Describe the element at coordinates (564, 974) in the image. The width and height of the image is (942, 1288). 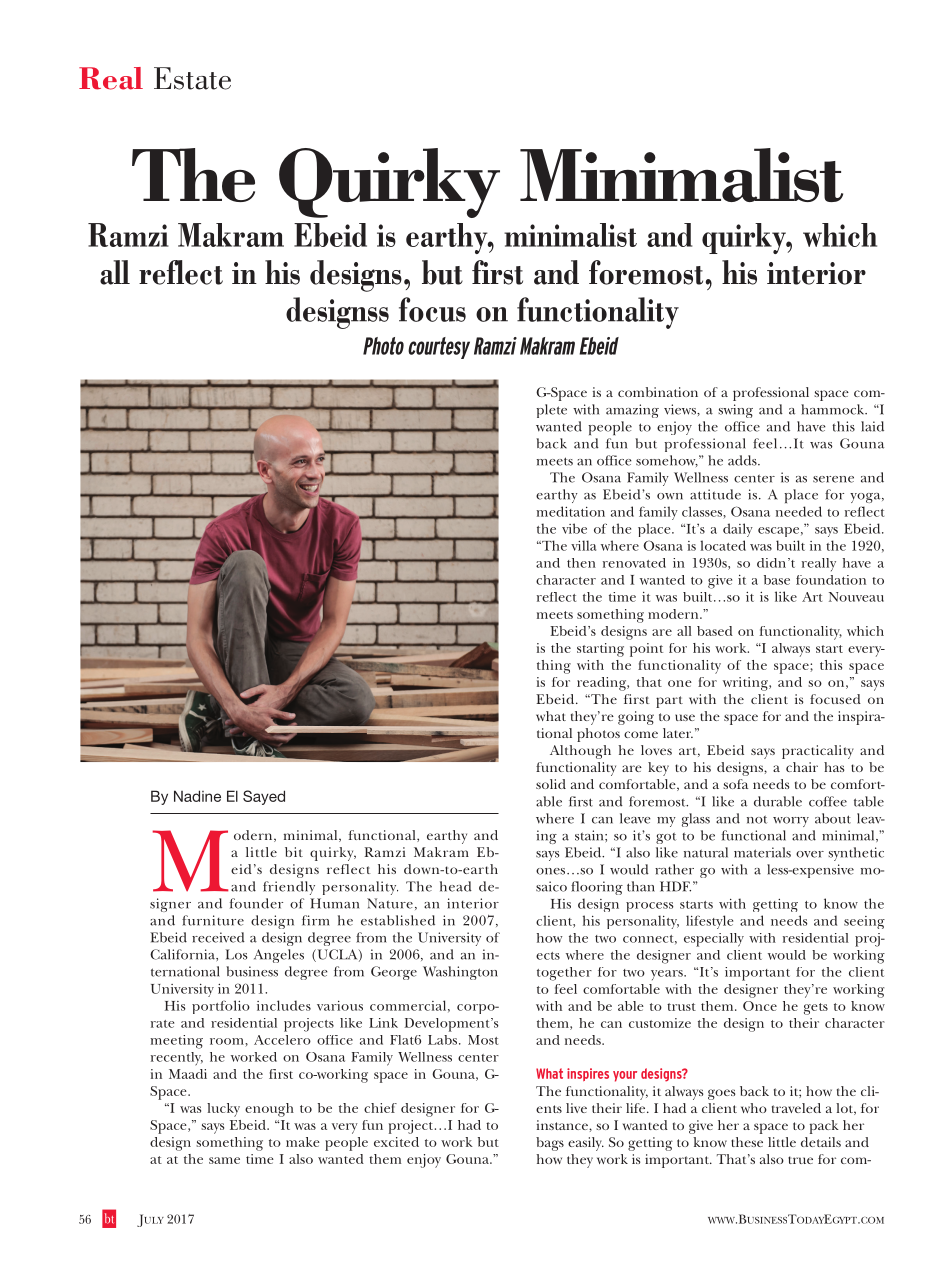
I see `together` at that location.
